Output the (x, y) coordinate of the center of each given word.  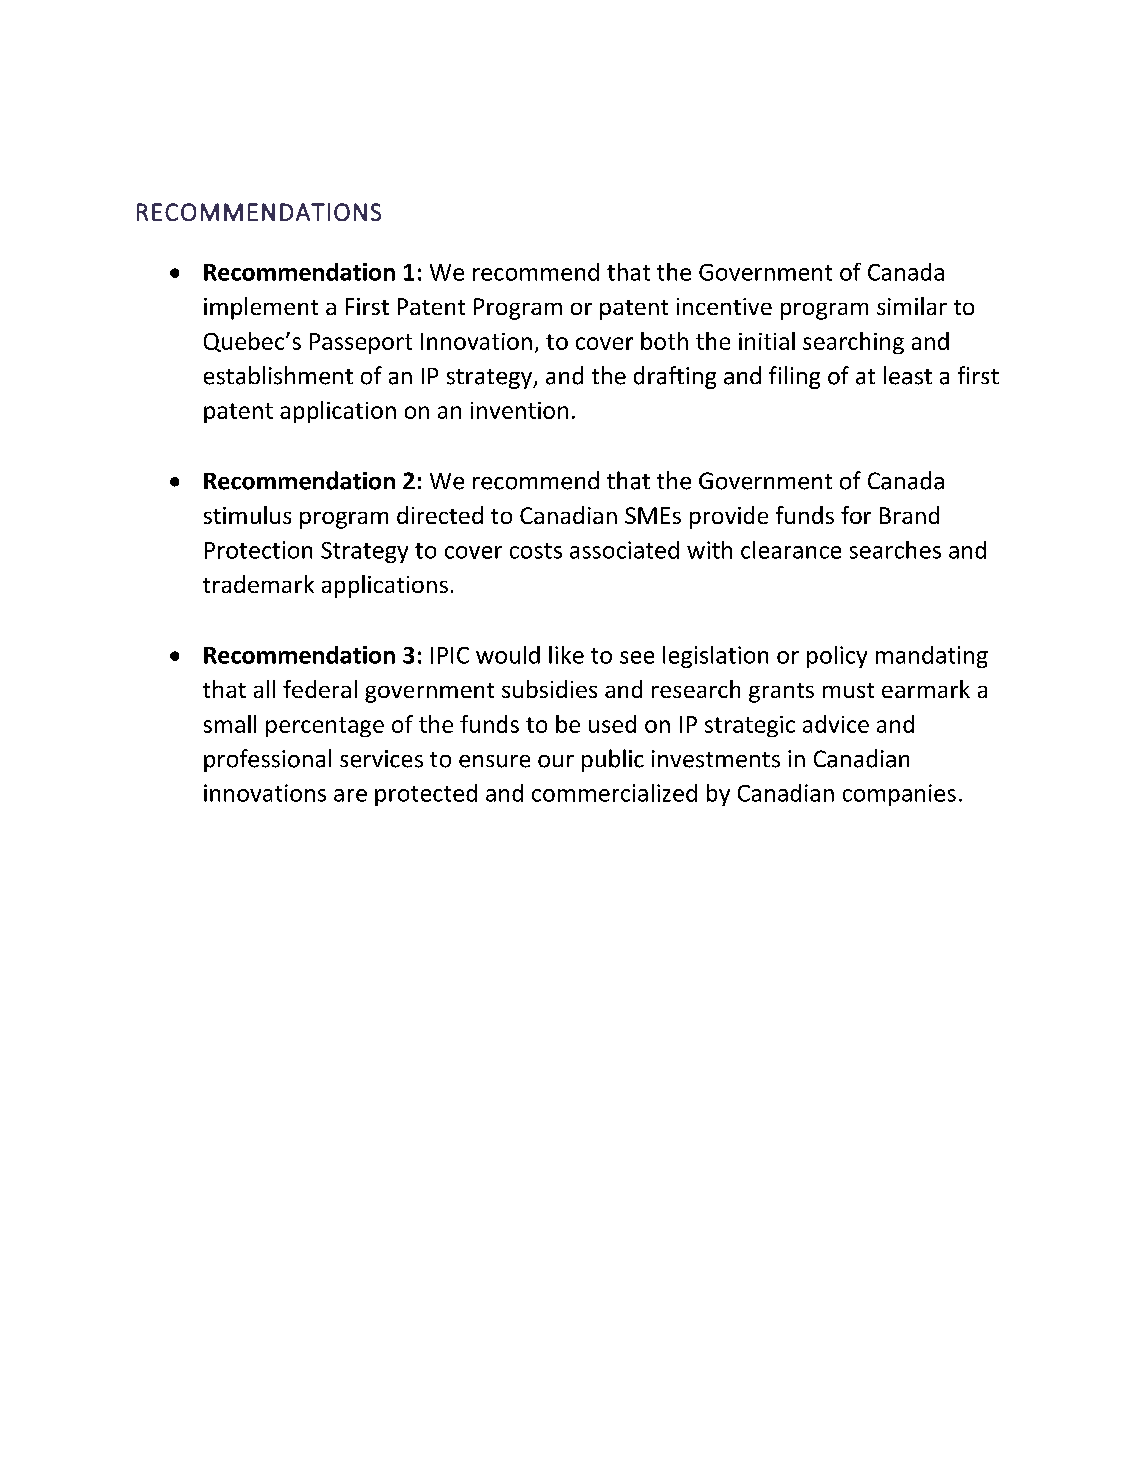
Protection (258, 550)
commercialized (614, 793)
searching (853, 343)
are (350, 795)
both (664, 341)
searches (895, 550)
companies (899, 795)
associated (624, 550)
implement (261, 308)
